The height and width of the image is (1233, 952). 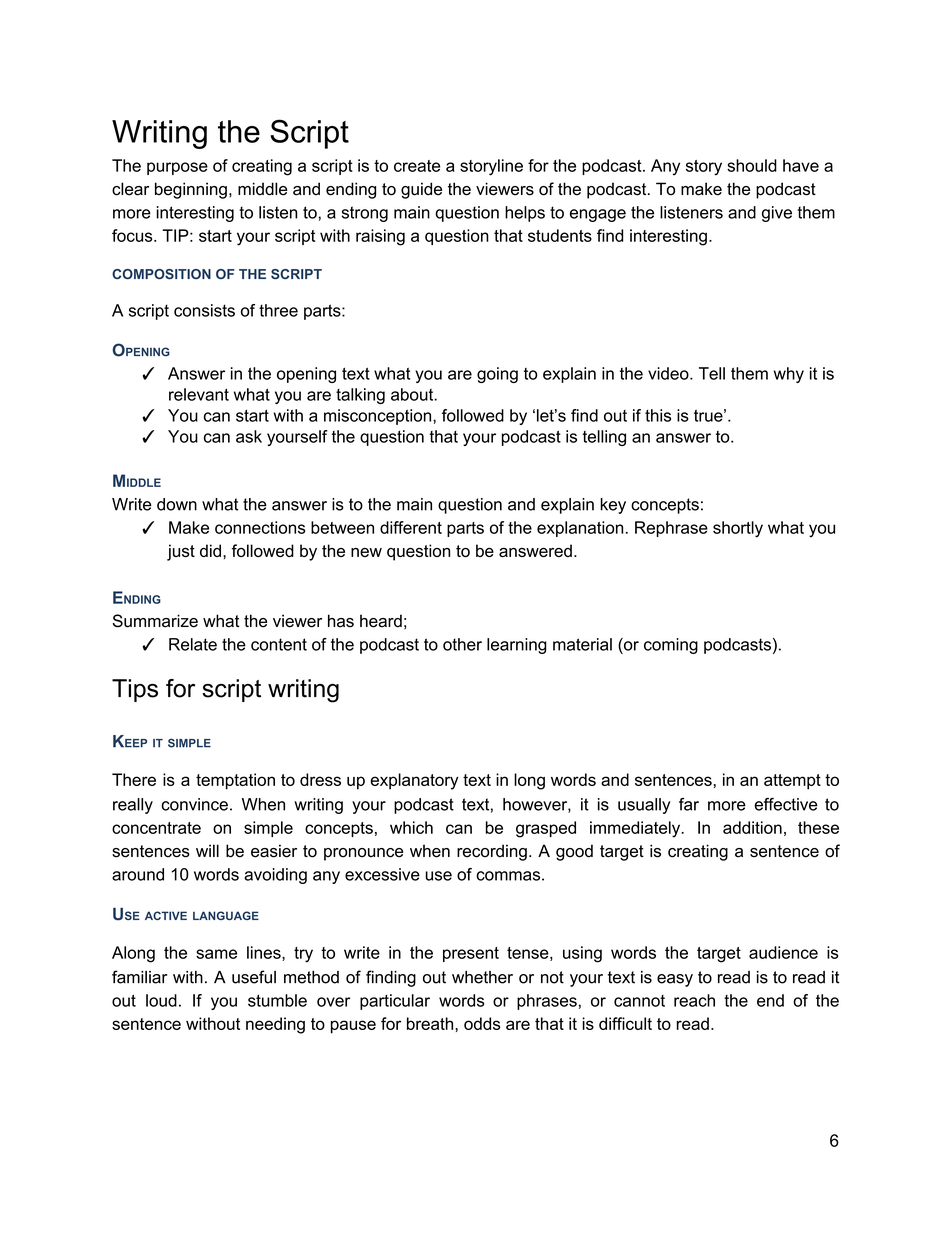 I want to click on relevant, so click(x=199, y=394).
